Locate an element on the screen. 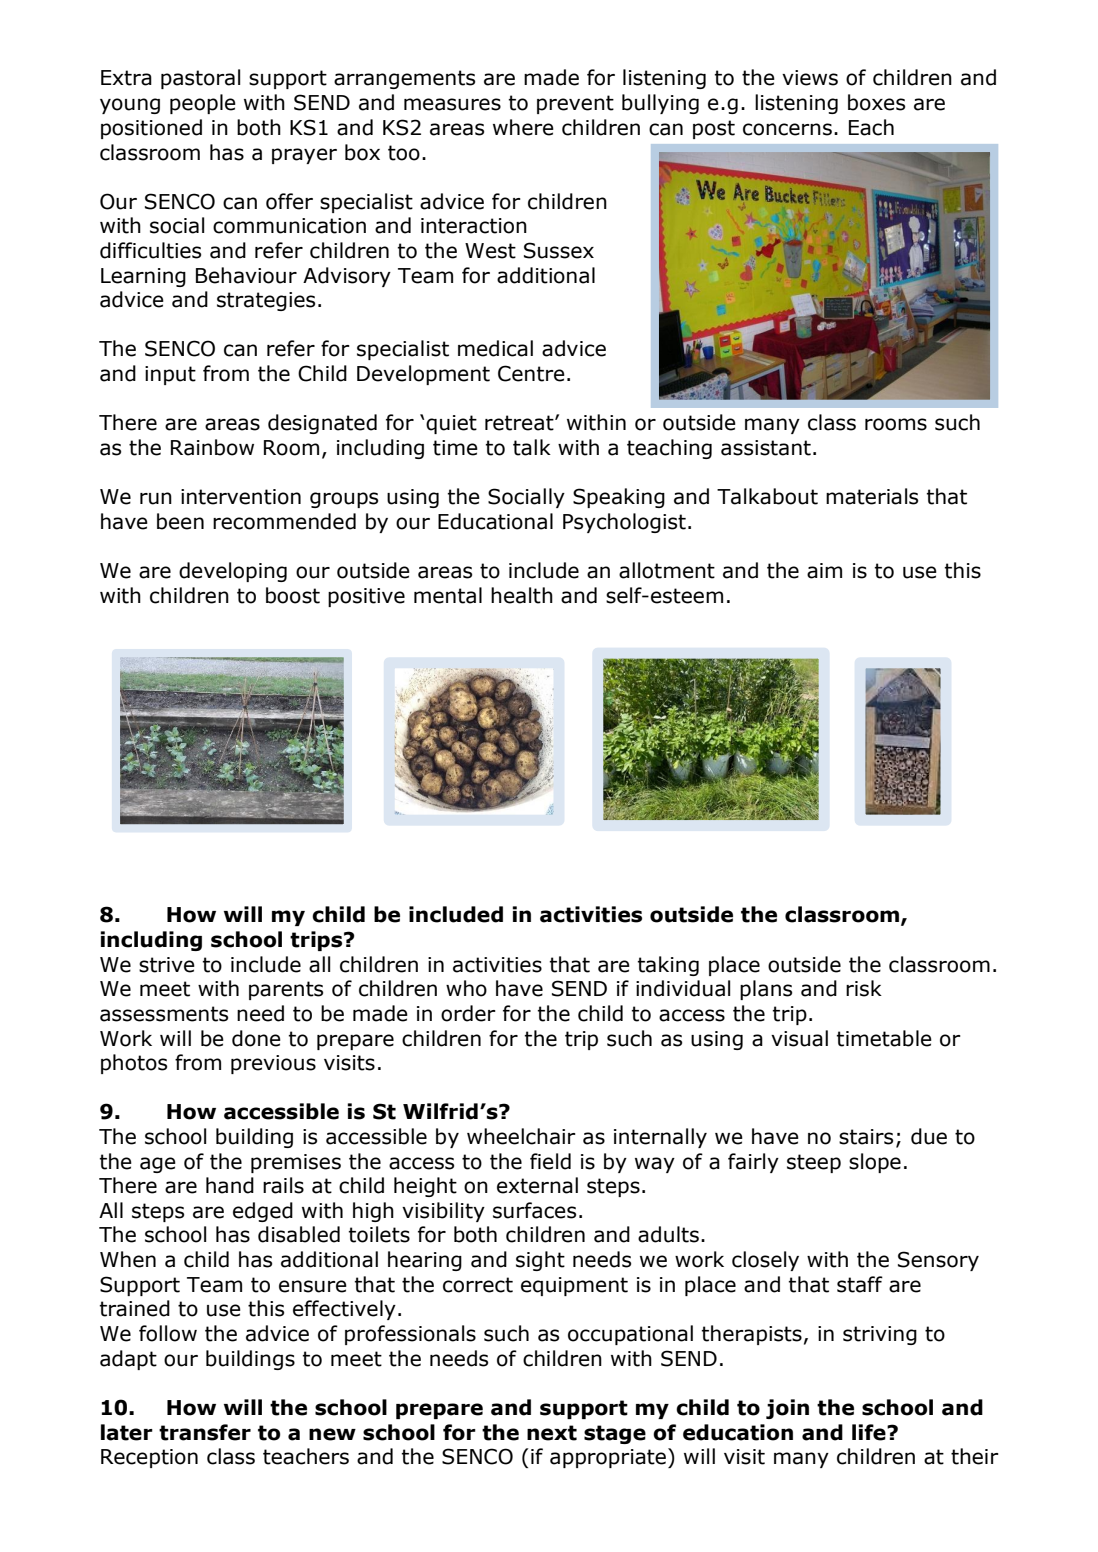 The width and height of the screenshot is (1098, 1552). boxes is located at coordinates (876, 102).
